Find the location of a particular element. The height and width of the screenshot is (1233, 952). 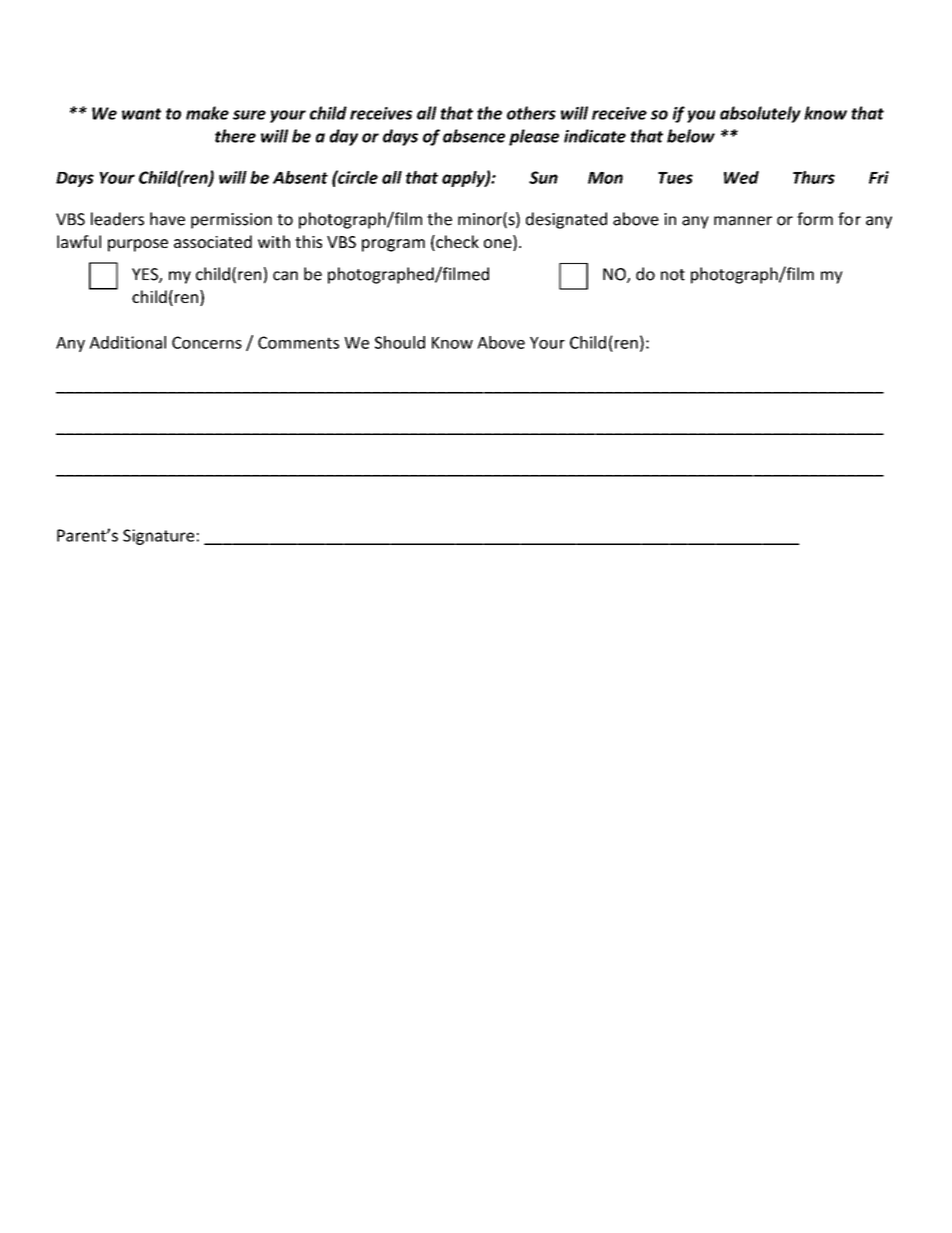

absence is located at coordinates (474, 136).
